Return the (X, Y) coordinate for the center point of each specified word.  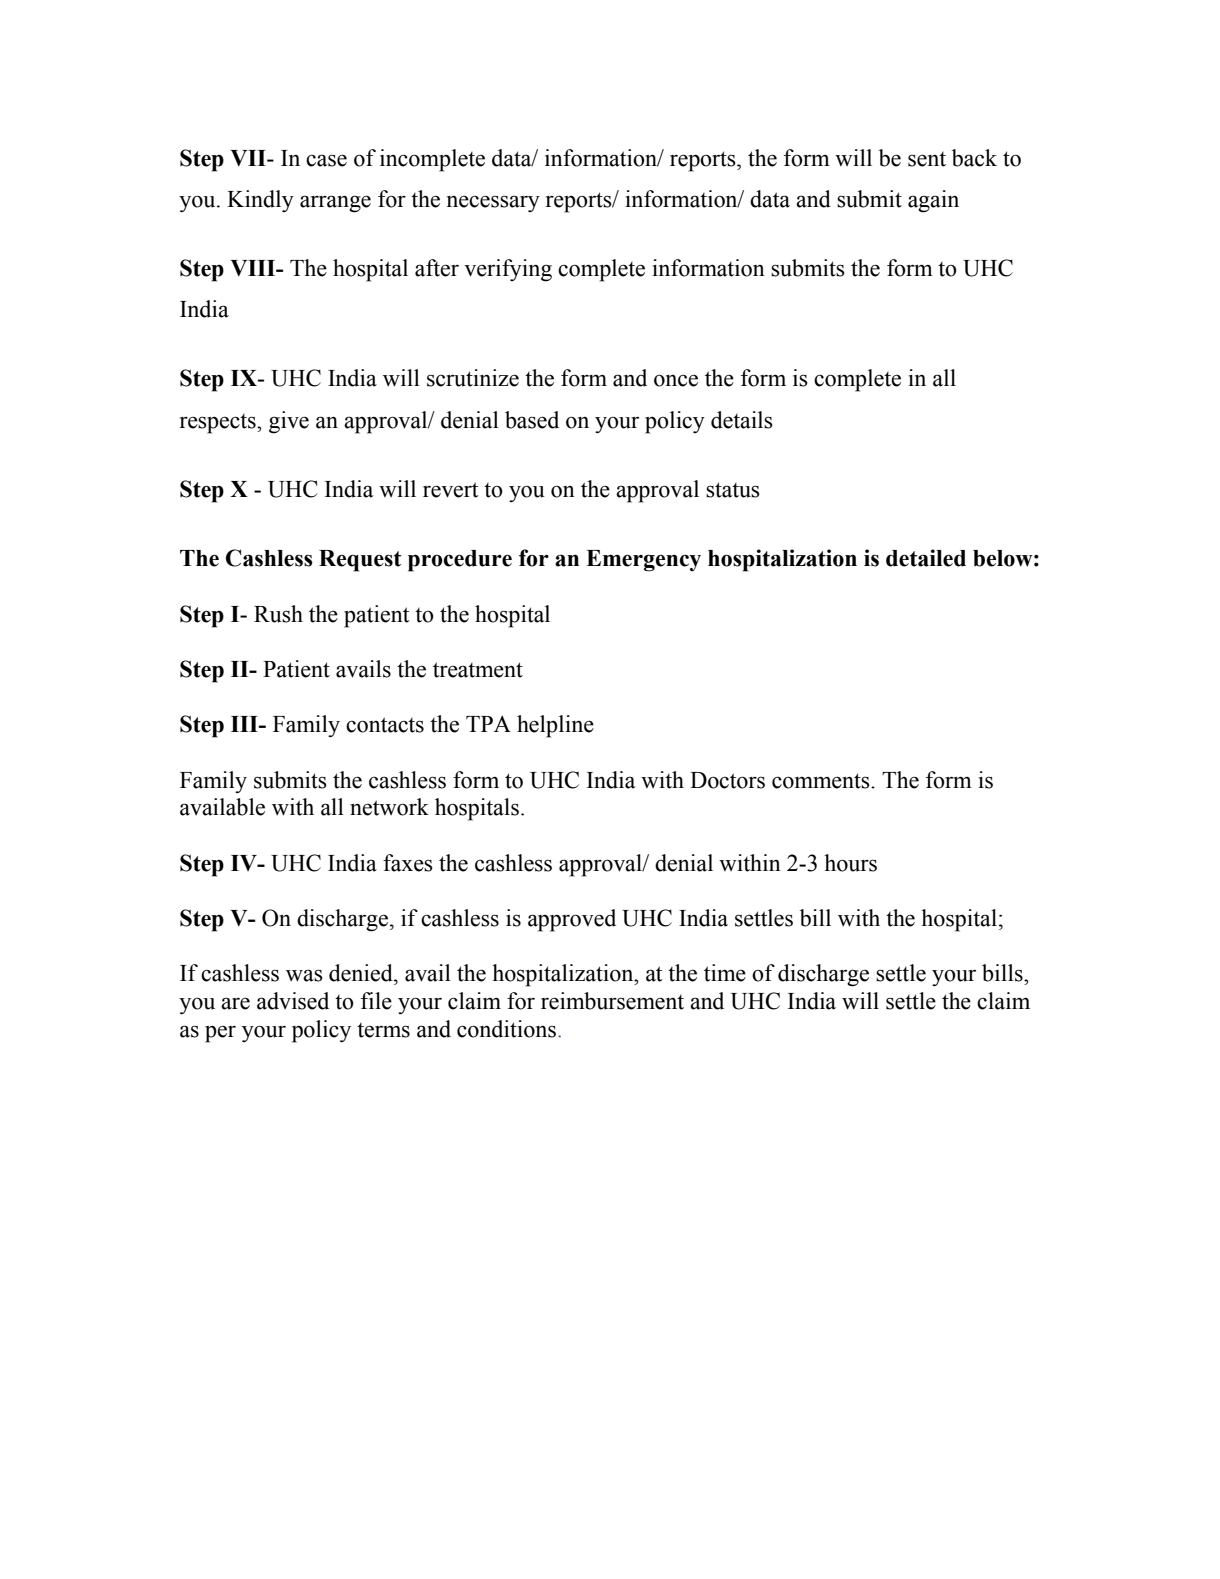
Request (360, 561)
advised (293, 1001)
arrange (335, 204)
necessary (493, 203)
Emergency (643, 561)
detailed (926, 558)
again (933, 201)
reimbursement (612, 1001)
